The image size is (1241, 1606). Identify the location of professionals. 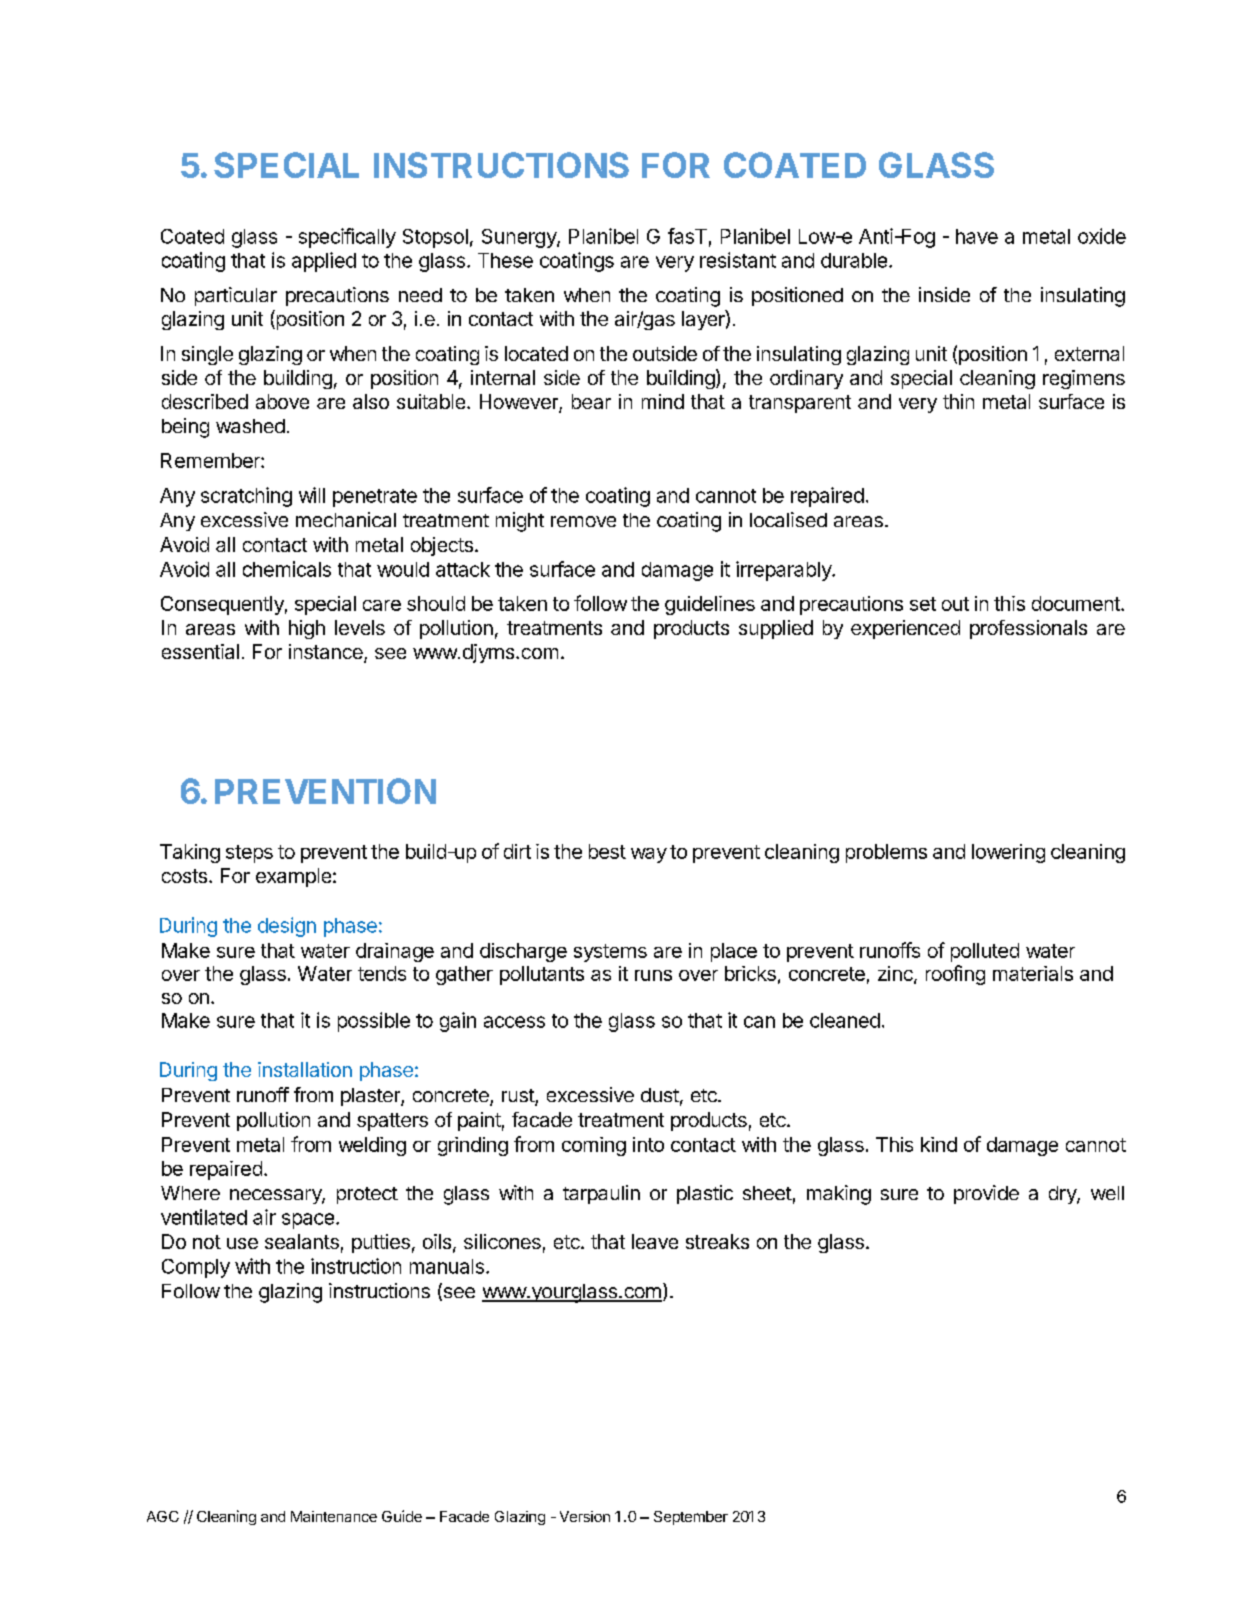
(1028, 629).
